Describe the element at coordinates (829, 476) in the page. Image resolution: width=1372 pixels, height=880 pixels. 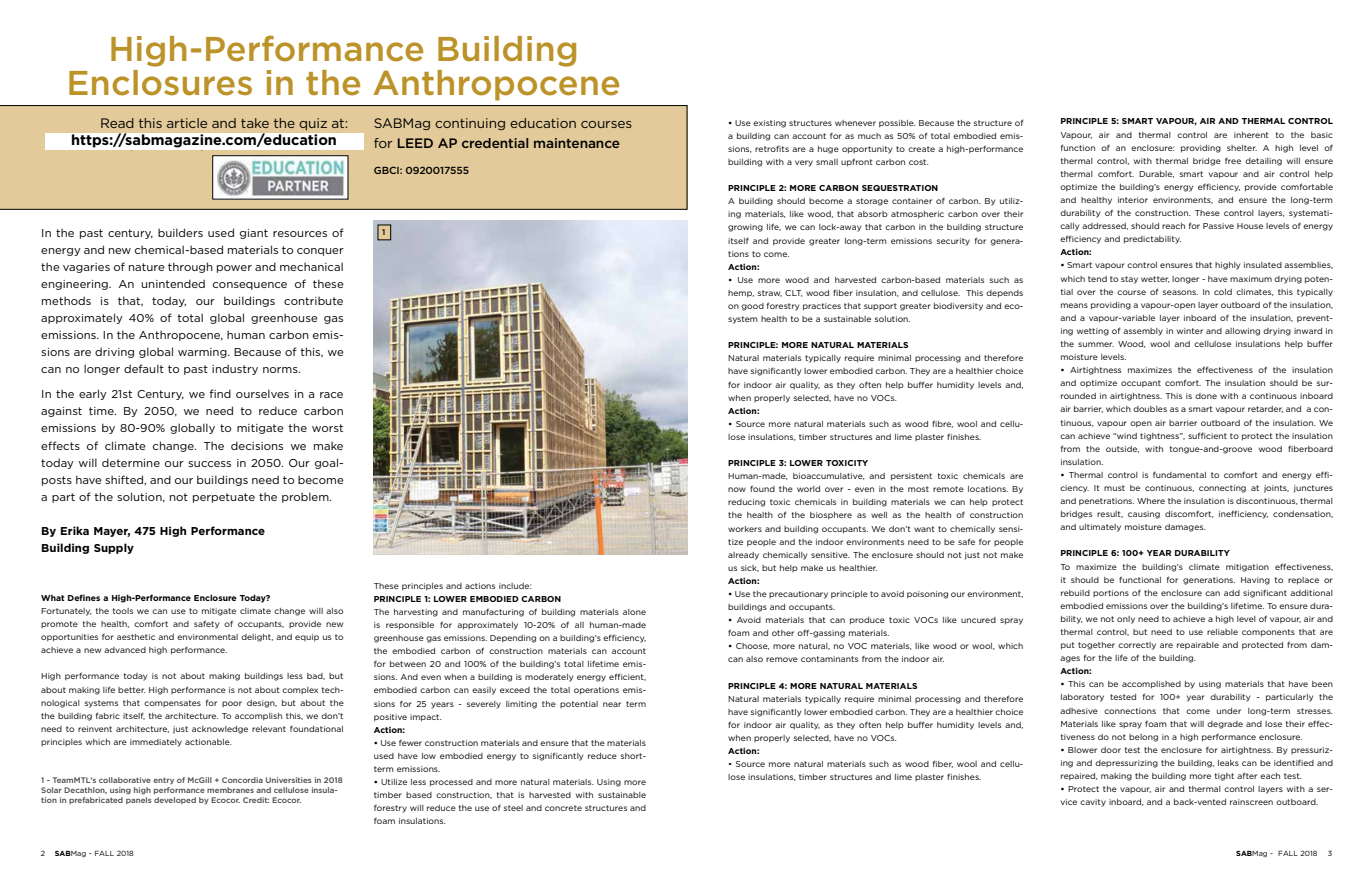
I see `bioaccumulative` at that location.
